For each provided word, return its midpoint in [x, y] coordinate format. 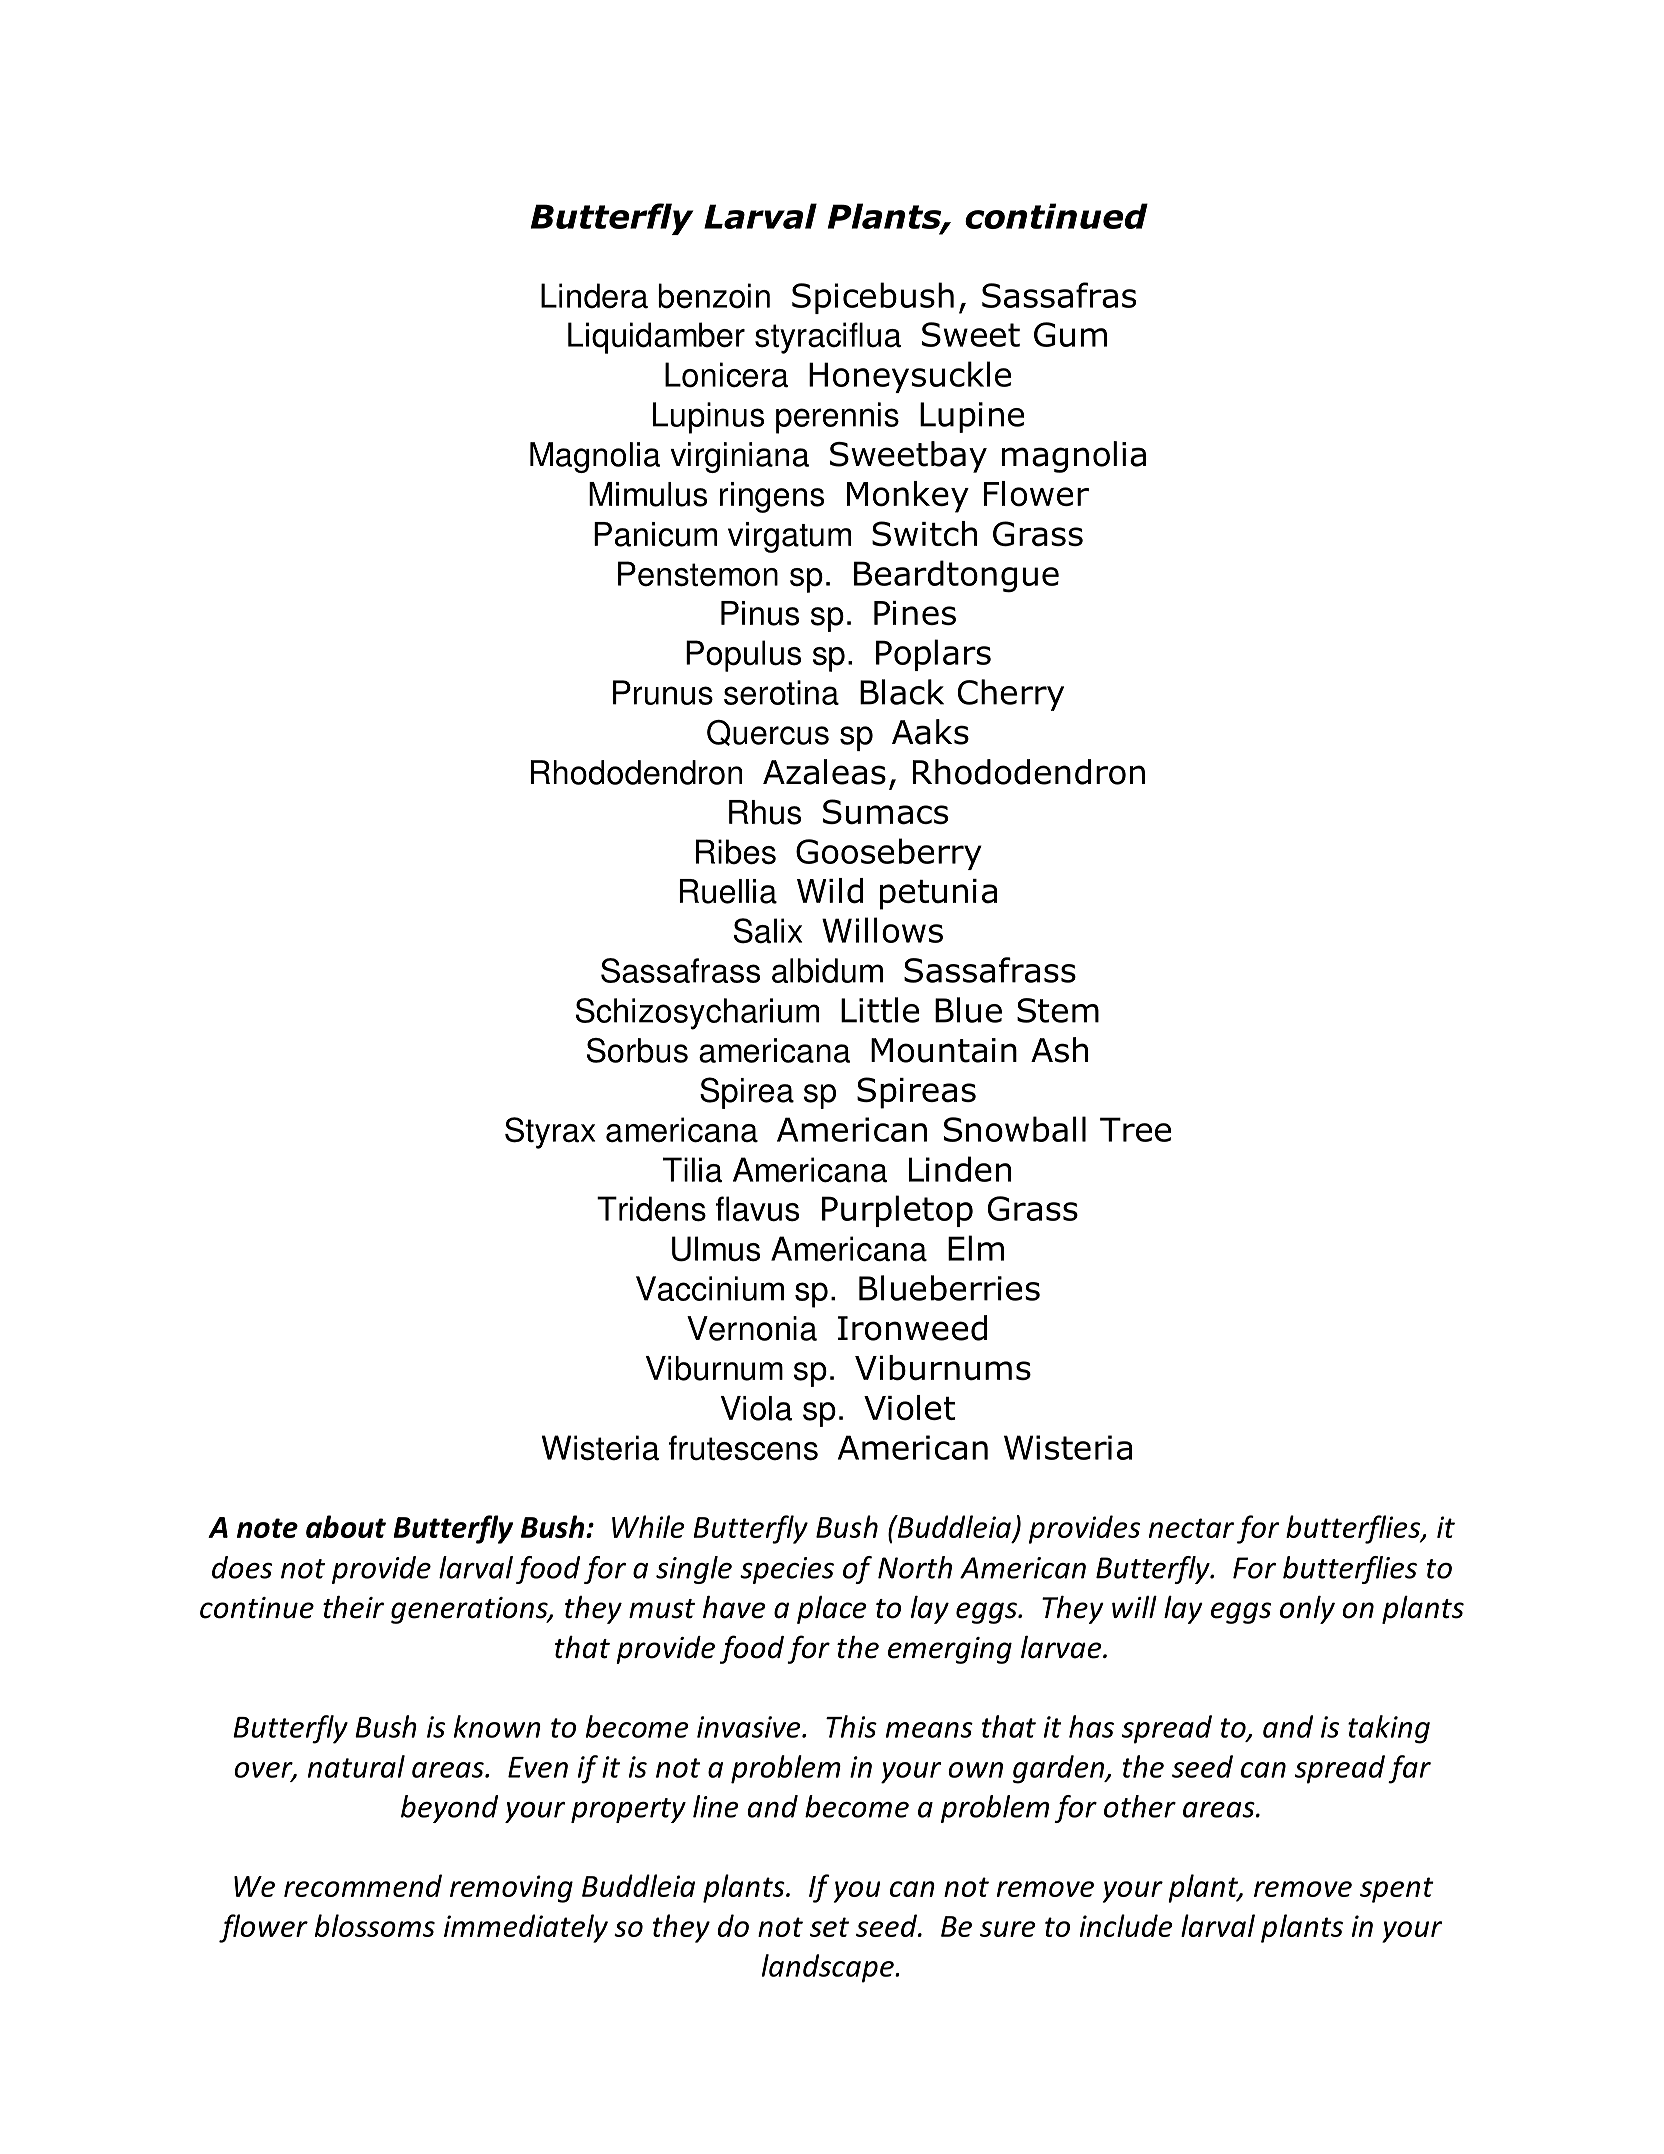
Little [880, 1010]
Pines [915, 613]
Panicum [655, 534]
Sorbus [637, 1050]
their [353, 1607]
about [346, 1526]
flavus [757, 1209]
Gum [1070, 334]
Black [902, 692]
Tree [1135, 1129]
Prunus [663, 692]
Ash [1059, 1050]
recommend [363, 1885]
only [1307, 1610]
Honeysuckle [910, 377]
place [831, 1610]
